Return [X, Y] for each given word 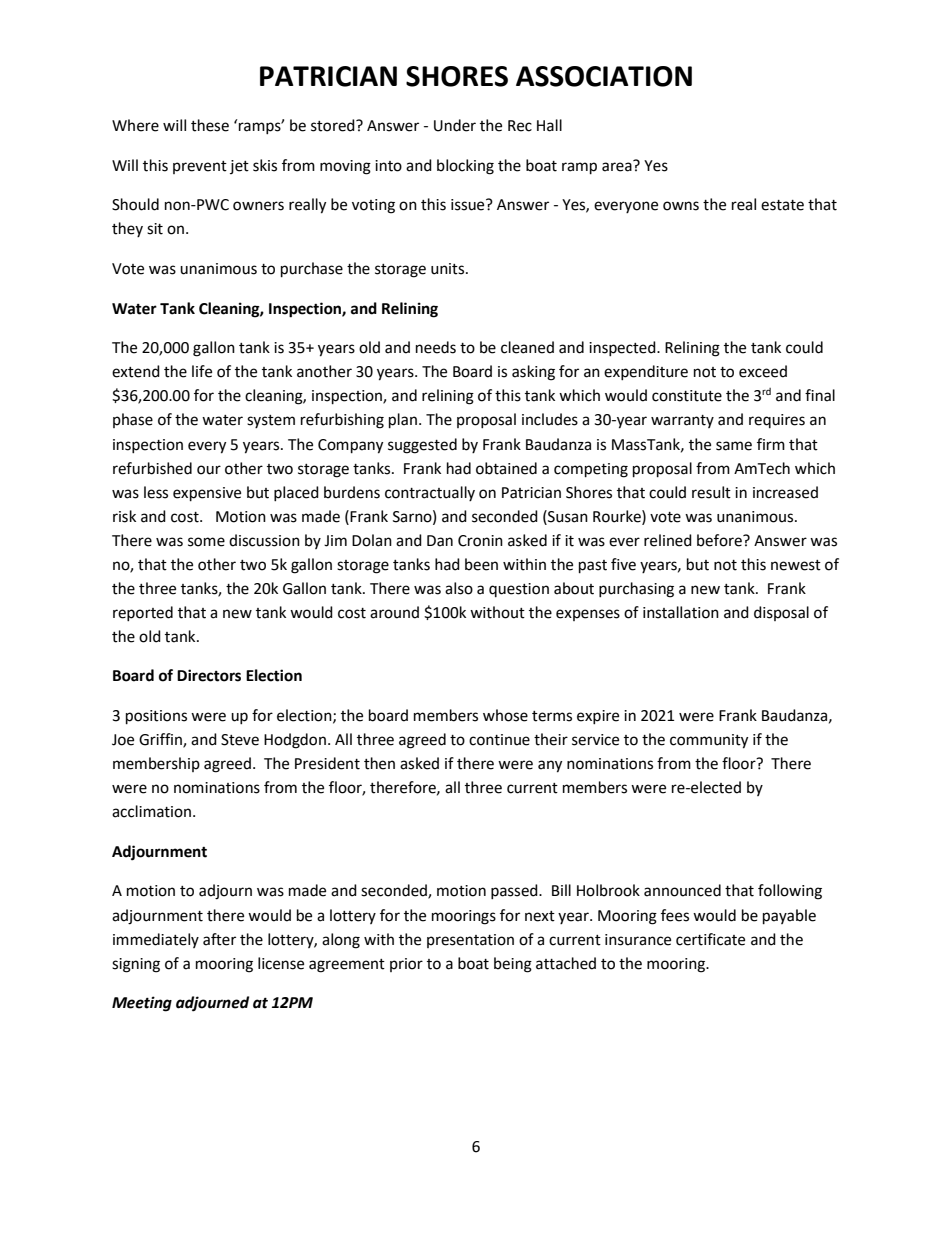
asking [533, 373]
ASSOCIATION [604, 76]
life [202, 371]
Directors [209, 675]
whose [505, 715]
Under [455, 125]
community [709, 741]
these [210, 125]
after [219, 939]
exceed [763, 371]
